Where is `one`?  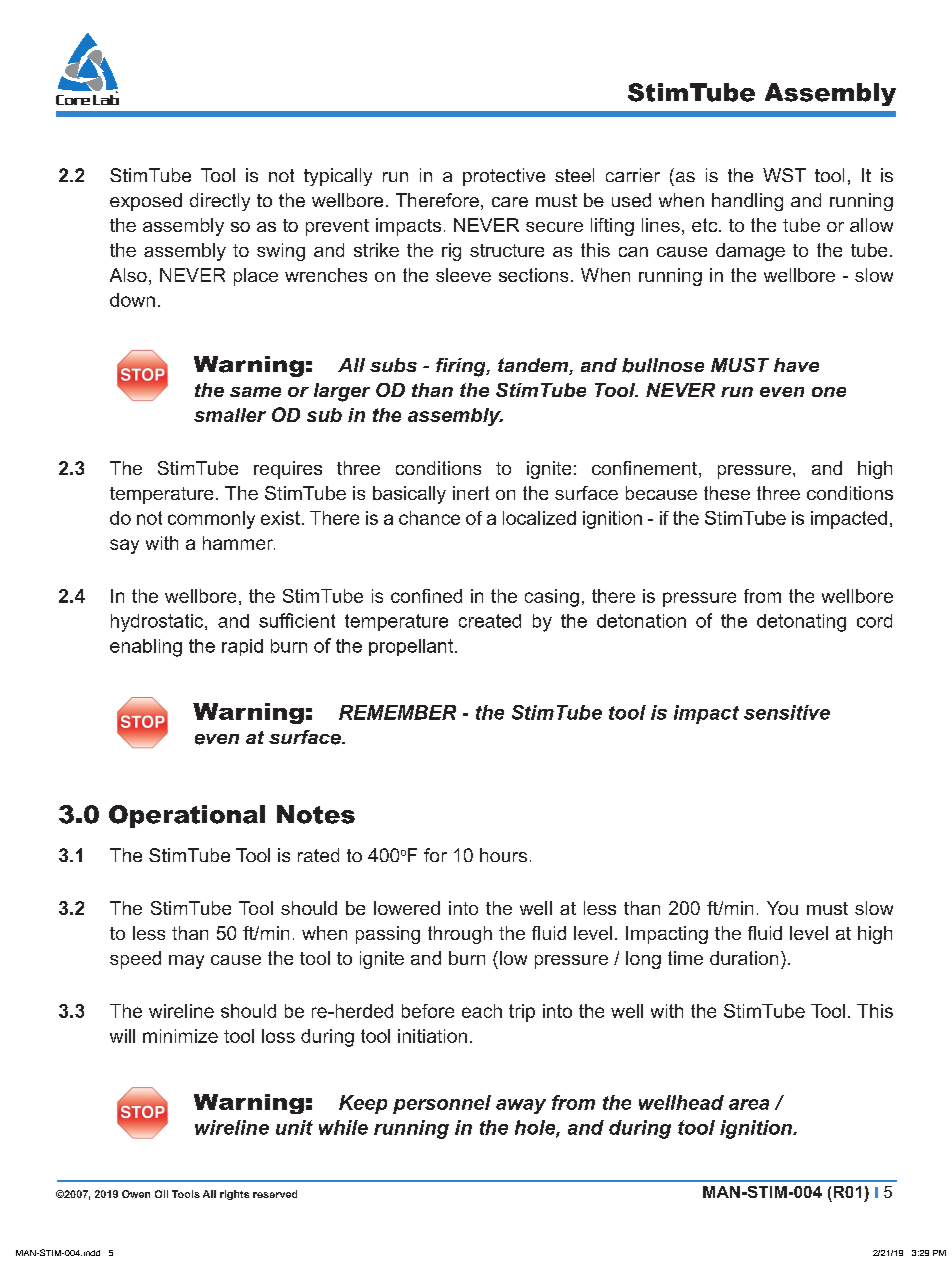
one is located at coordinates (829, 392).
